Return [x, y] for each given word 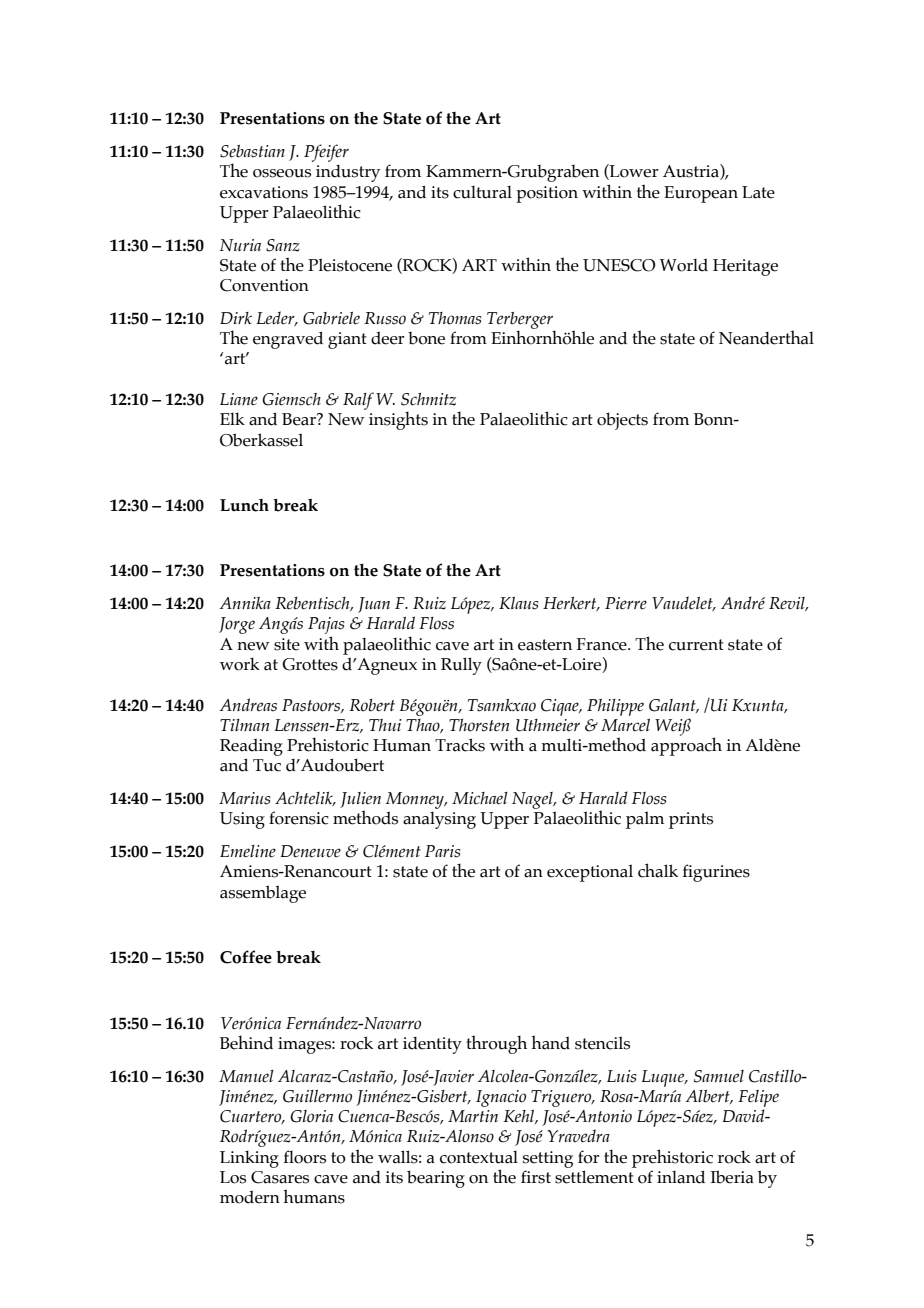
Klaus [518, 603]
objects [622, 421]
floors [305, 1157]
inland [681, 1177]
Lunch [244, 505]
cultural [482, 192]
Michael [480, 798]
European [701, 194]
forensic [299, 818]
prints [691, 820]
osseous [282, 173]
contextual [479, 1157]
